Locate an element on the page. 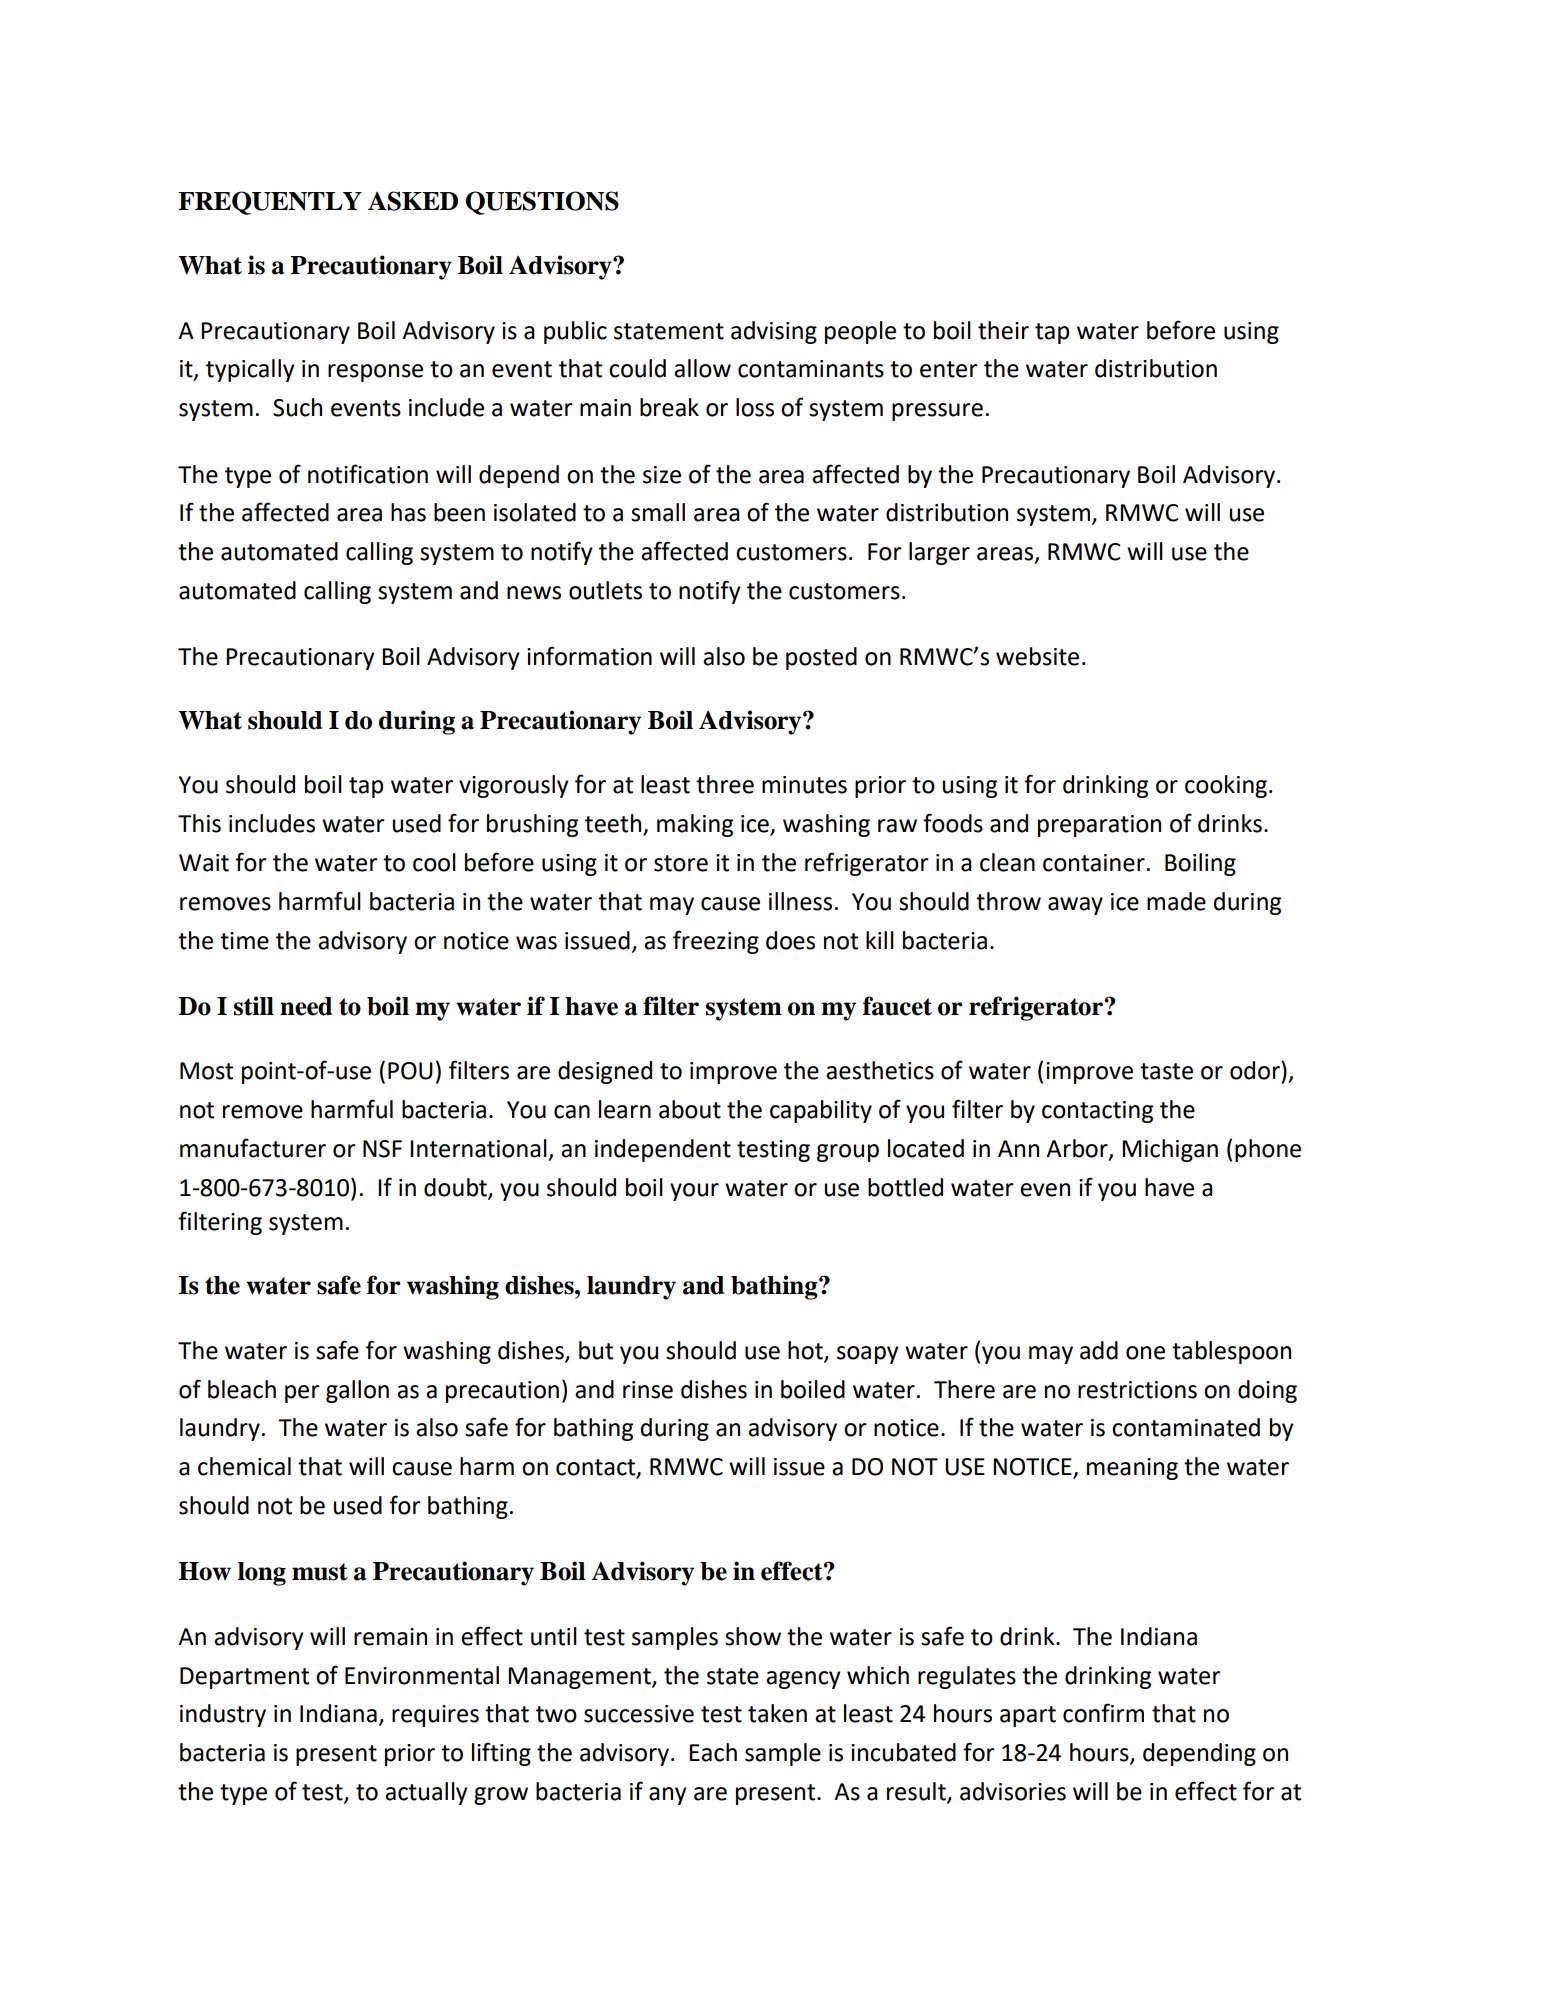  advising is located at coordinates (774, 332).
